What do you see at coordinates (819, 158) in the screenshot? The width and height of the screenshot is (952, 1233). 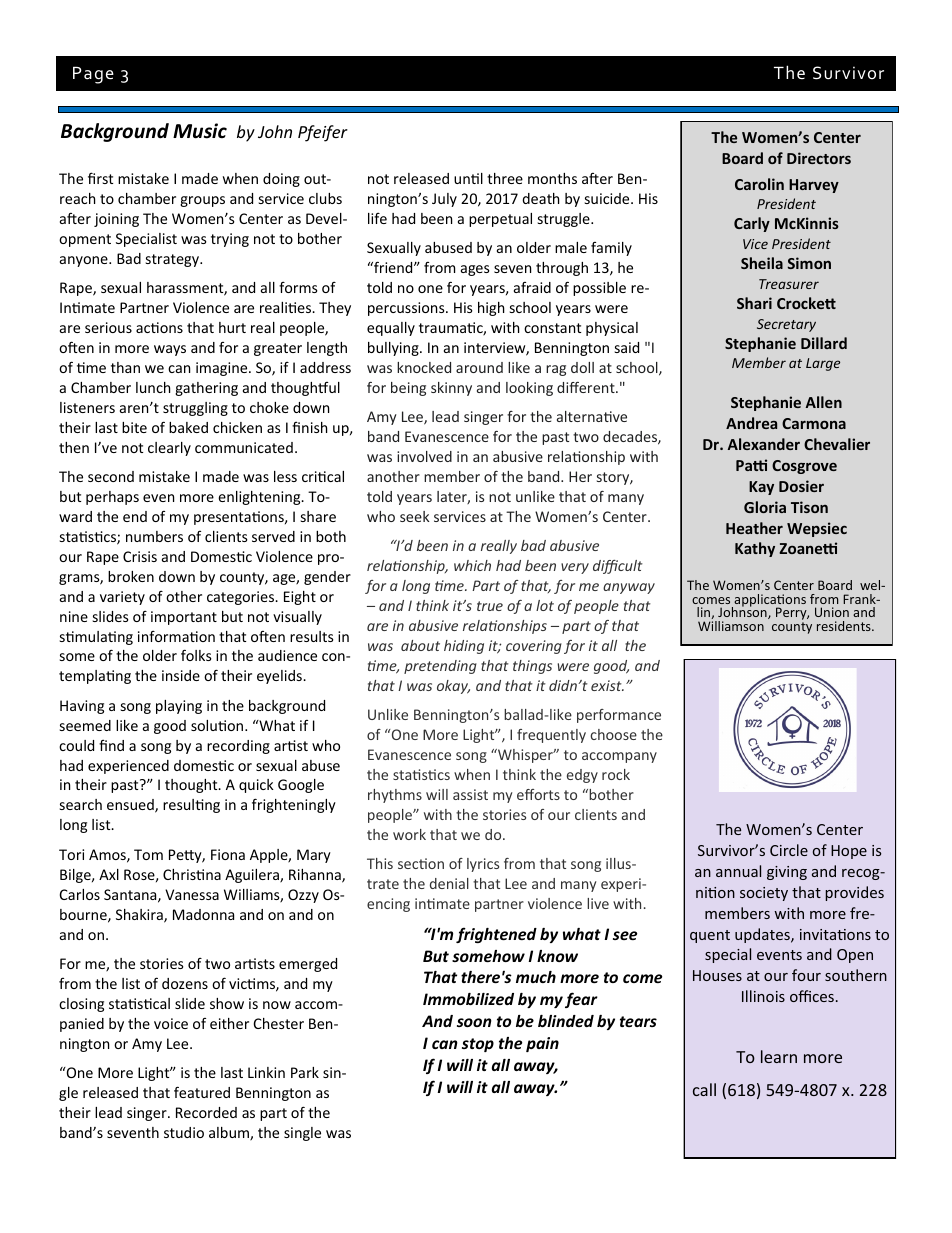 I see `Directors` at bounding box center [819, 158].
